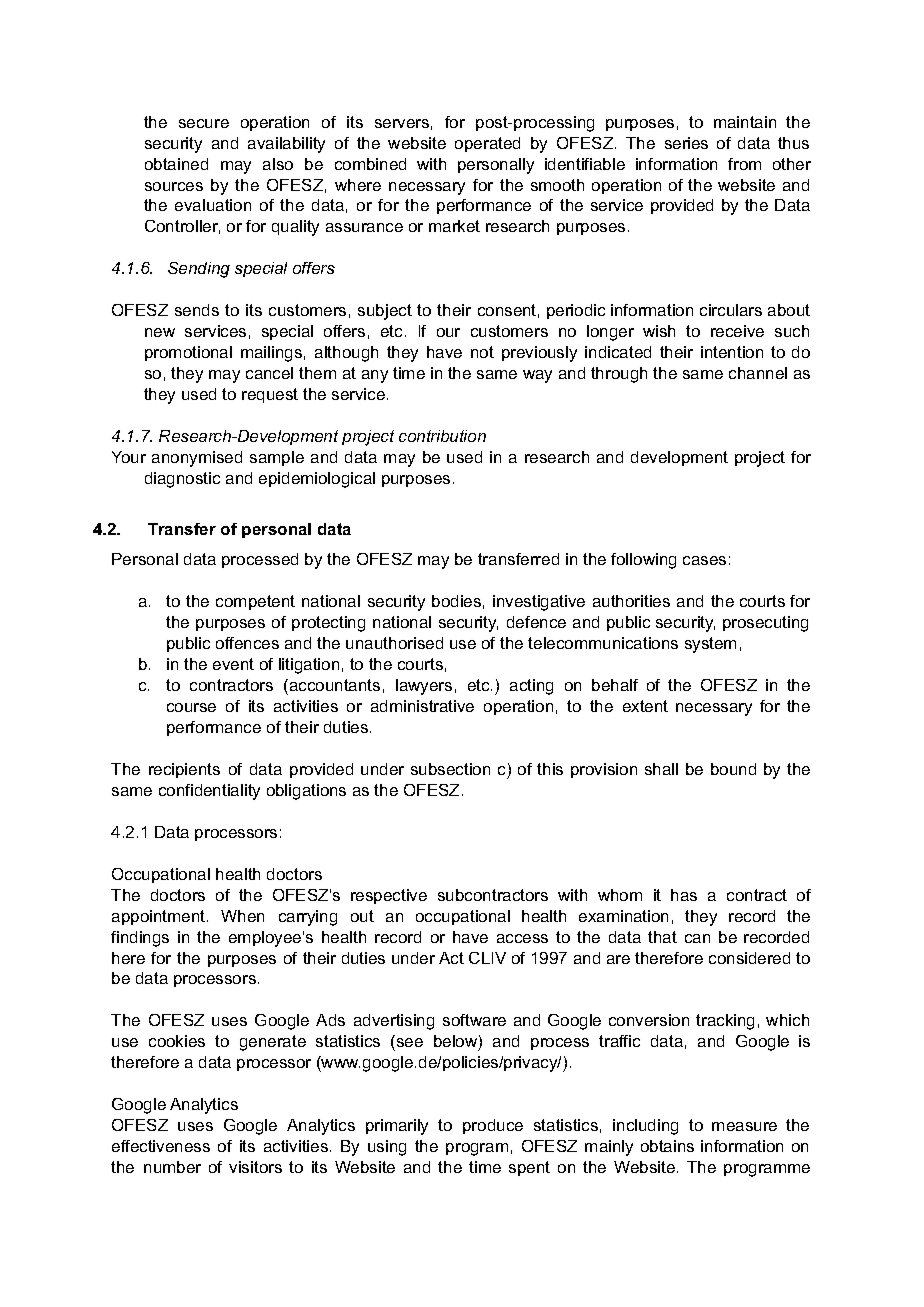  I want to click on cases, so click(704, 560).
